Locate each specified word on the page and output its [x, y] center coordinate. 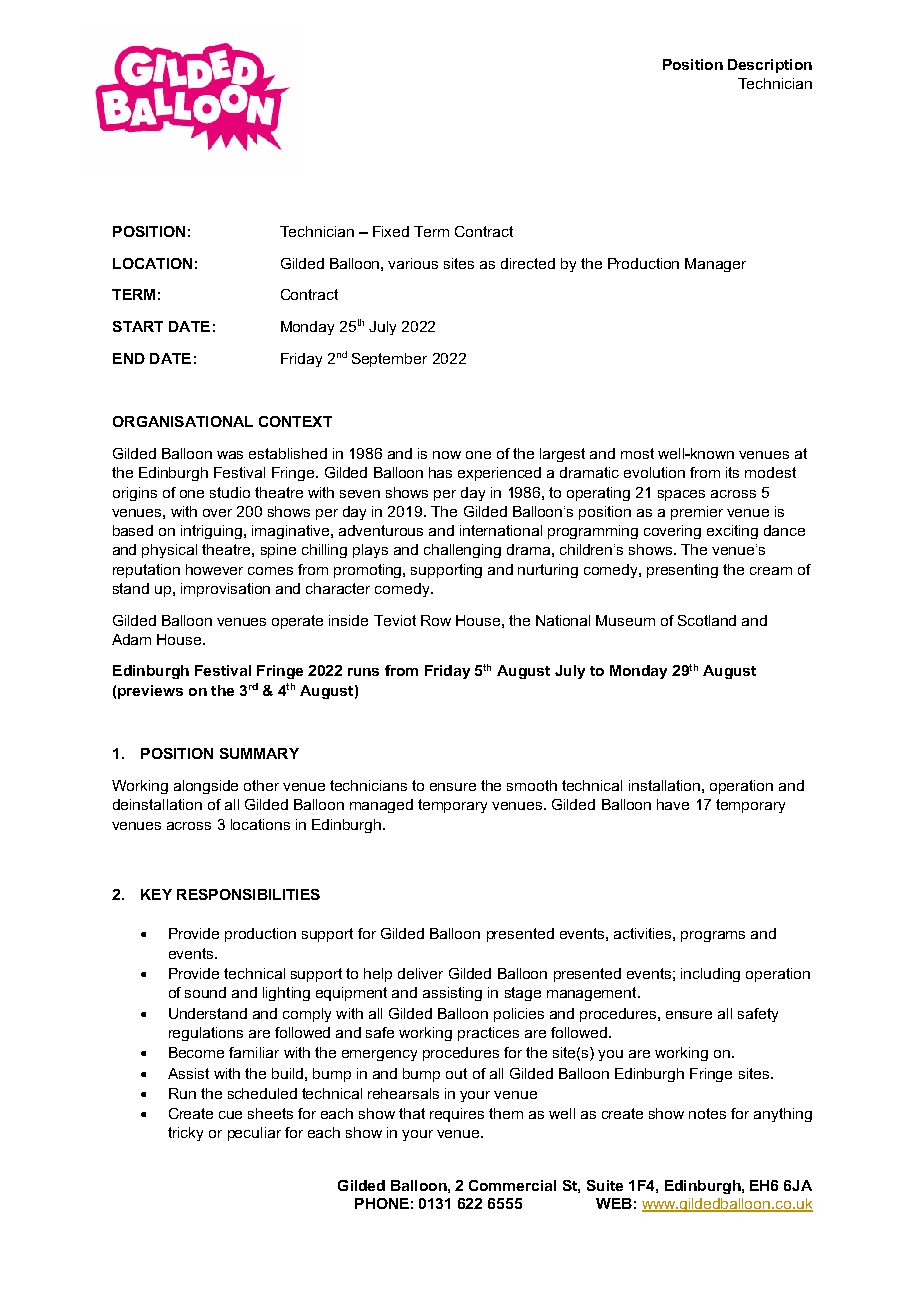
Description [770, 66]
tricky [185, 1134]
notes [707, 1113]
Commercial [512, 1185]
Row [436, 620]
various [413, 263]
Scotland [707, 620]
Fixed [391, 231]
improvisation [225, 590]
